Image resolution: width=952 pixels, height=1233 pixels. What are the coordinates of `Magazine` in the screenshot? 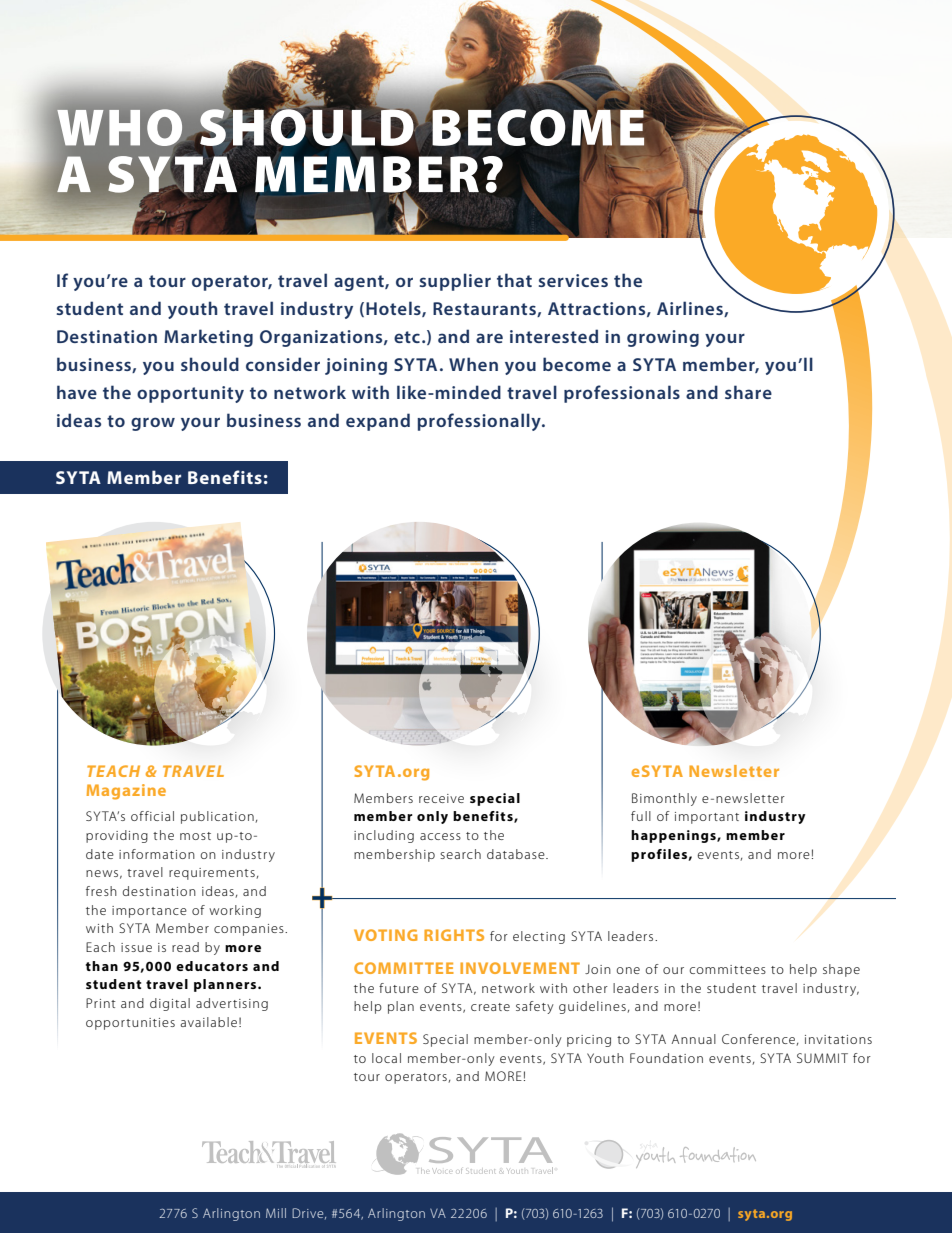 It's located at (126, 792).
